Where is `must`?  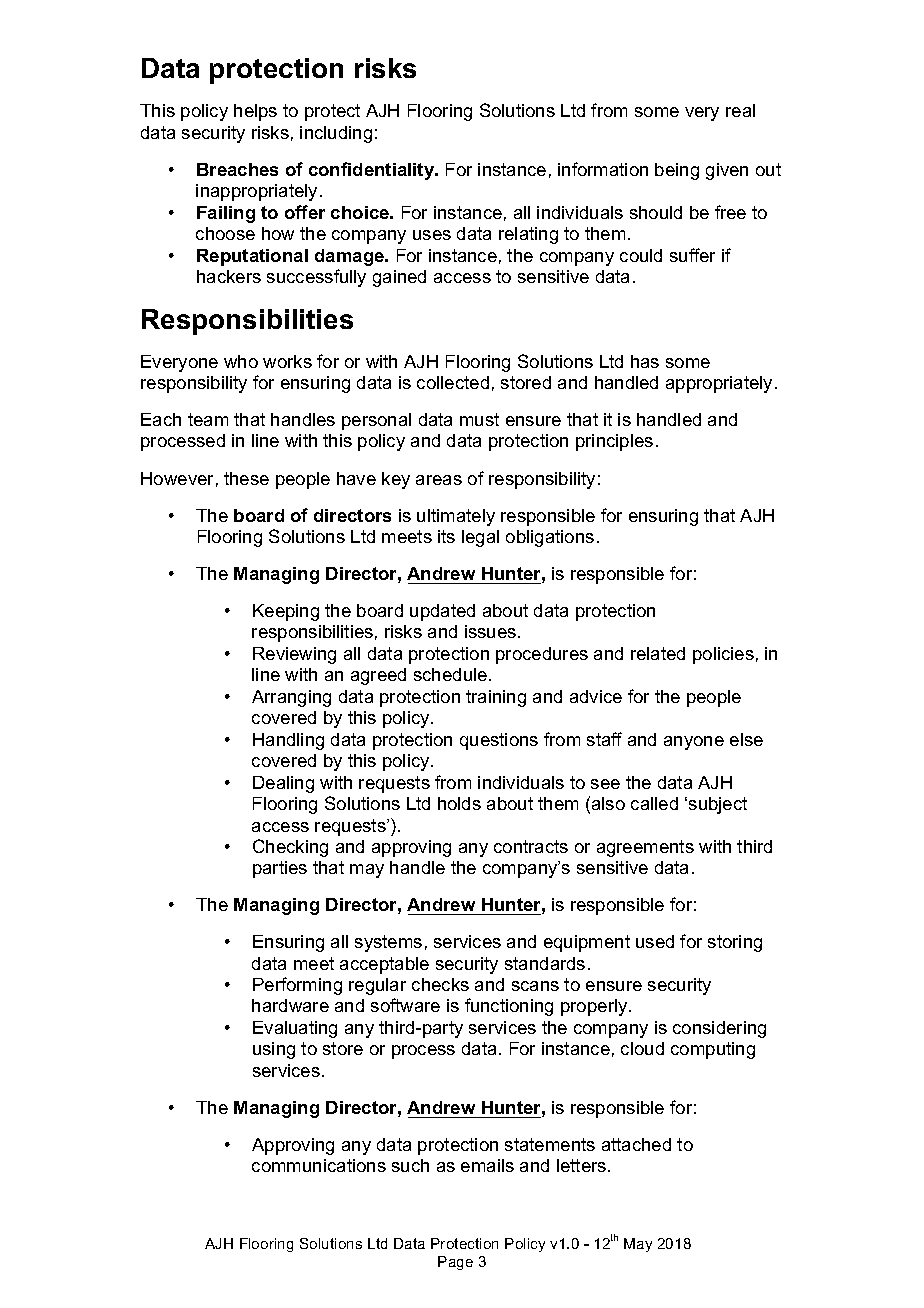 must is located at coordinates (479, 419).
